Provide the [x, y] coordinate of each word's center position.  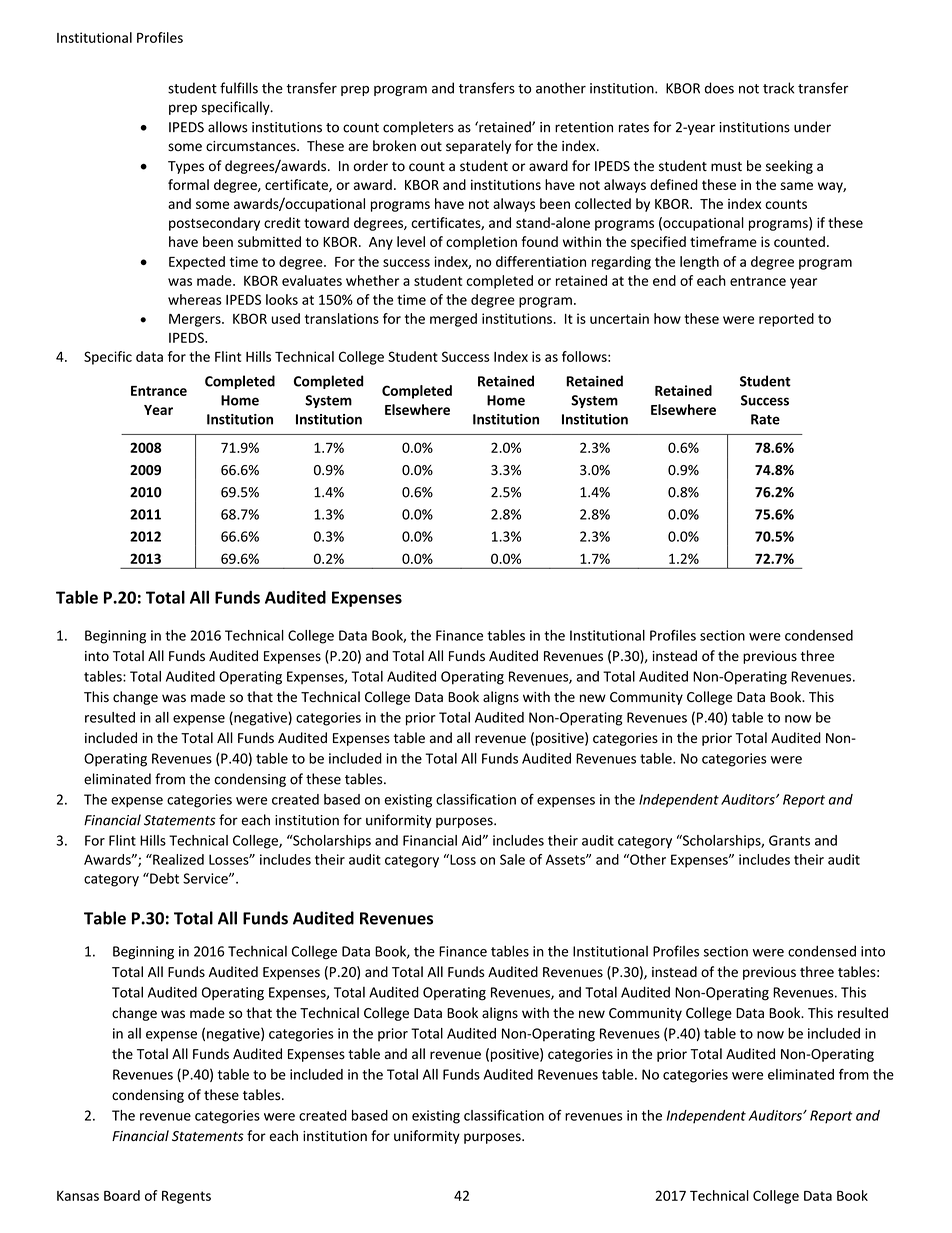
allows [228, 127]
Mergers [196, 320]
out [431, 147]
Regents [186, 1197]
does [719, 88]
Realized [177, 859]
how [667, 318]
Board [122, 1195]
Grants [789, 840]
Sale [512, 859]
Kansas [78, 1196]
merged [453, 320]
